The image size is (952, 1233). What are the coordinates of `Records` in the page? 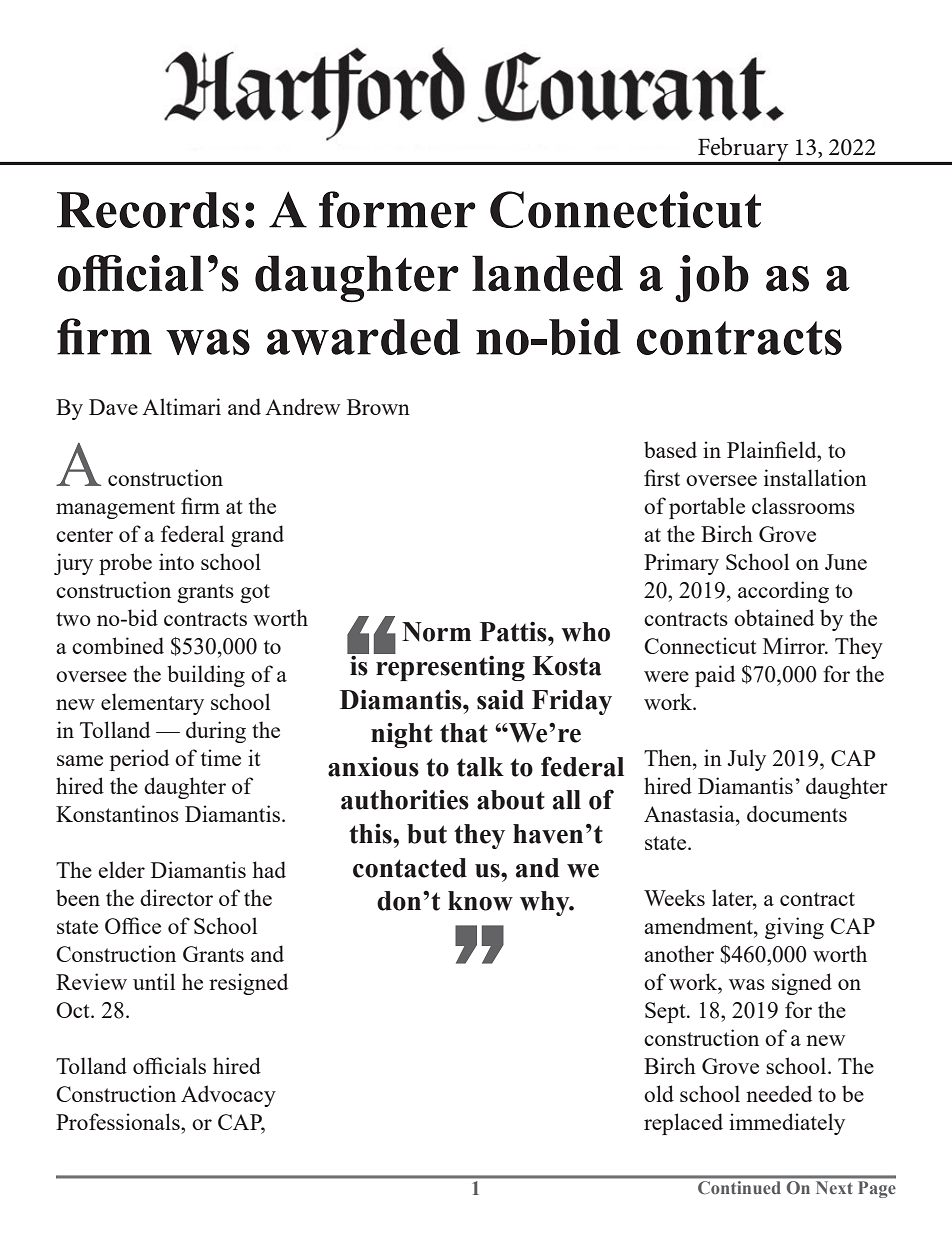 It's located at (148, 210).
